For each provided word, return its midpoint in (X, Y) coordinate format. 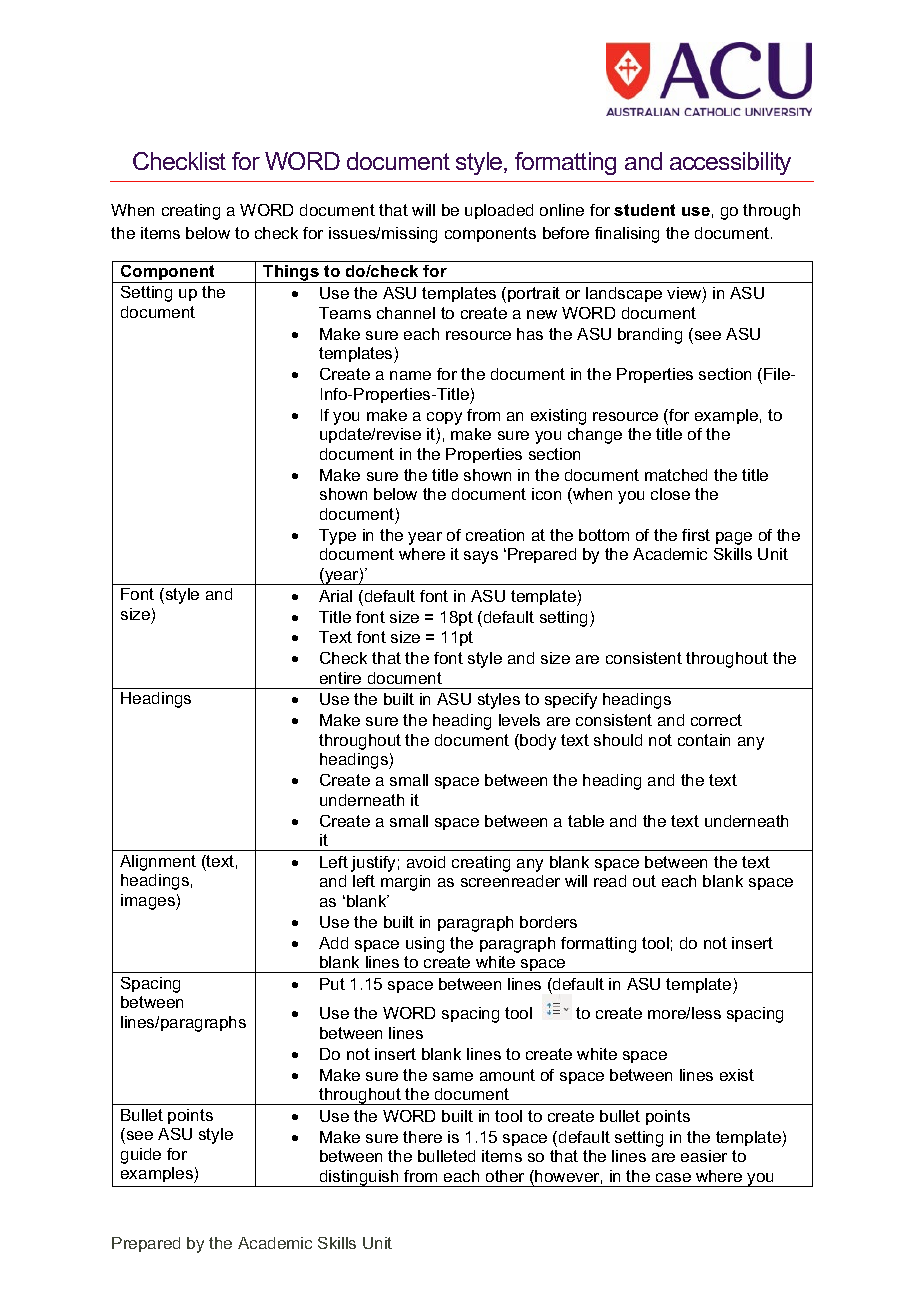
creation (495, 535)
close (670, 494)
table (586, 821)
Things (291, 274)
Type (337, 537)
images (149, 902)
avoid (426, 862)
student (644, 210)
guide (141, 1156)
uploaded (499, 211)
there (422, 1137)
